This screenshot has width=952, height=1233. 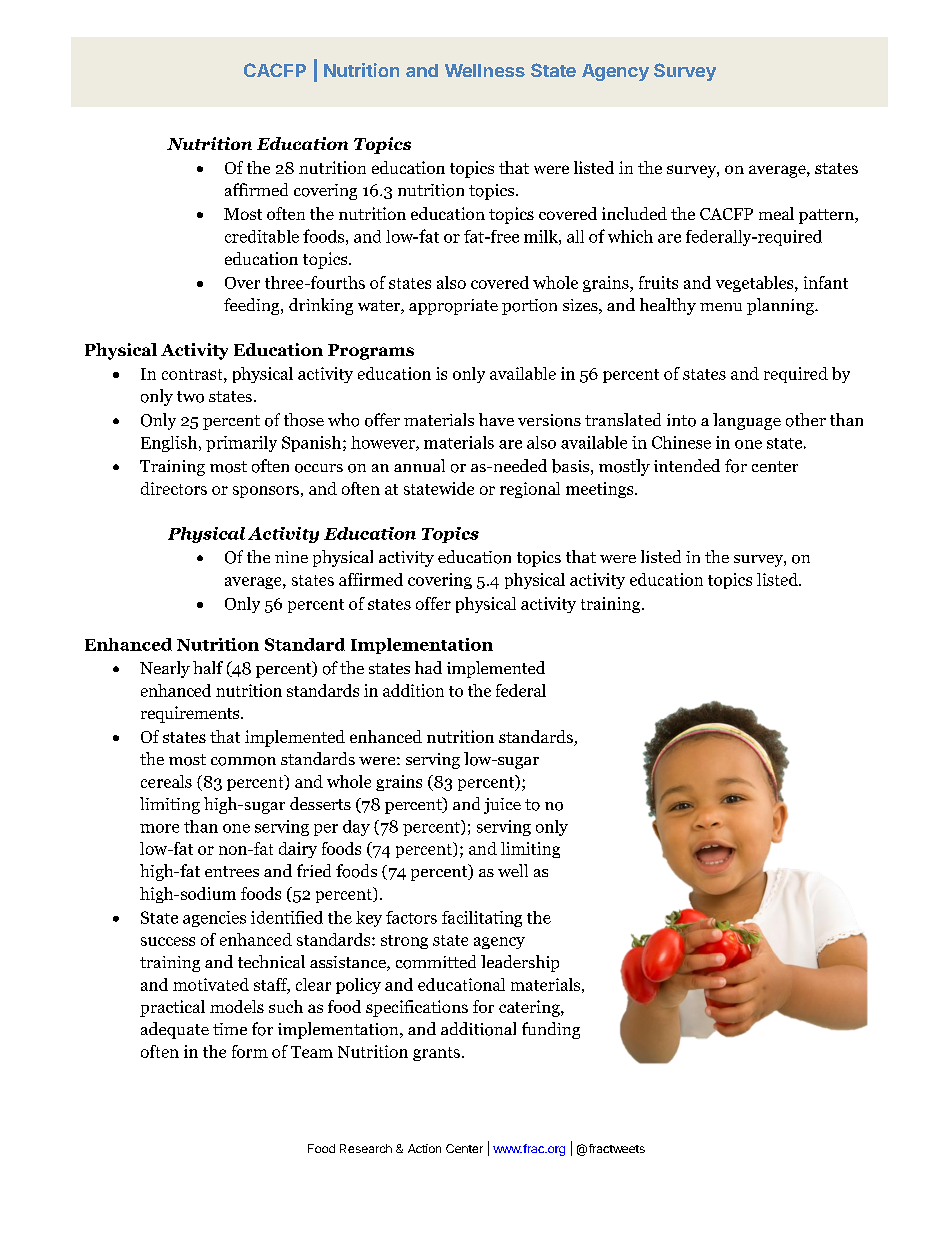 What do you see at coordinates (551, 1030) in the screenshot?
I see `funding` at bounding box center [551, 1030].
